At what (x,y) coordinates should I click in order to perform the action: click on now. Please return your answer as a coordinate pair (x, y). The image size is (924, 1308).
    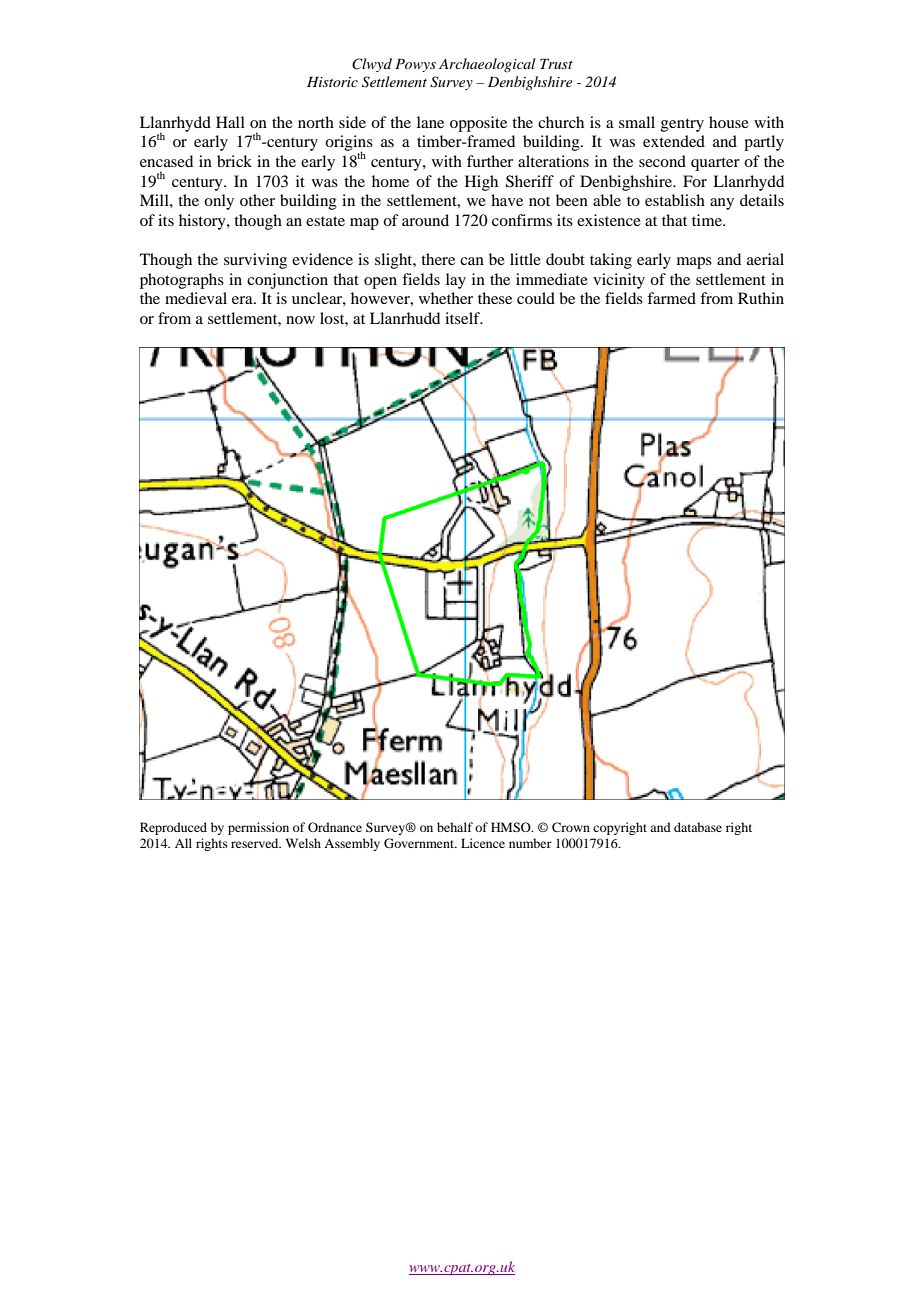
    Looking at the image, I should click on (300, 320).
